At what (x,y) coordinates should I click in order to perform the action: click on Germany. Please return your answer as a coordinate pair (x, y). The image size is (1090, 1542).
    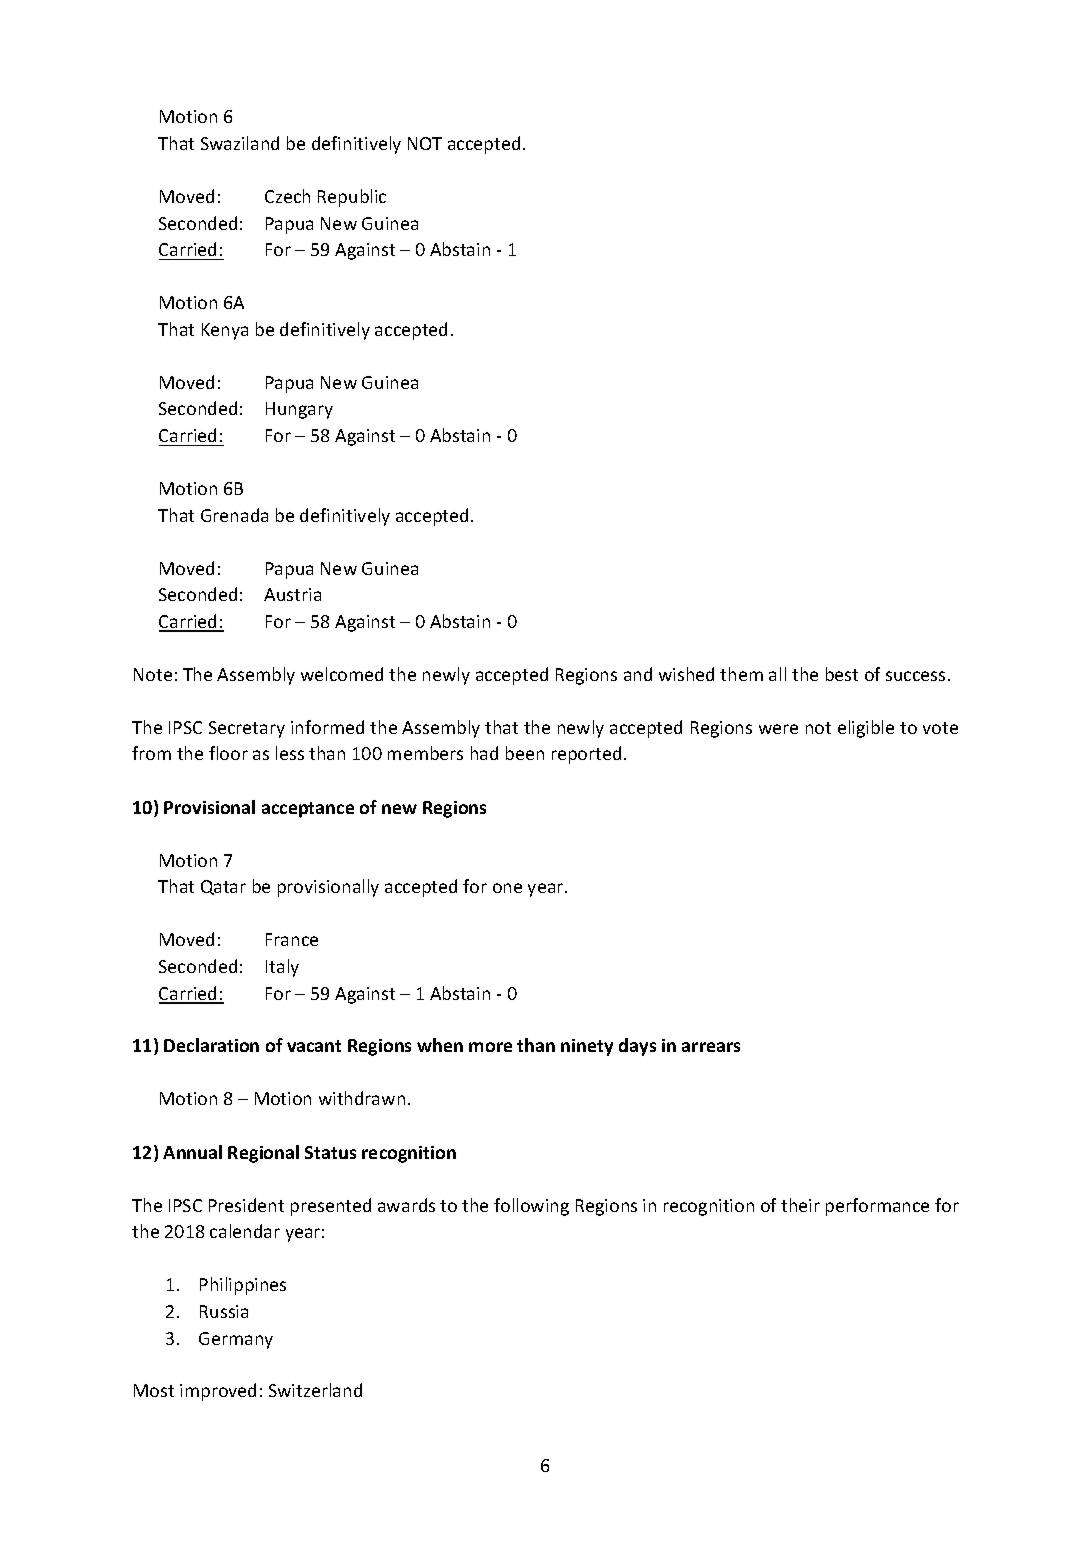
    Looking at the image, I should click on (236, 1340).
